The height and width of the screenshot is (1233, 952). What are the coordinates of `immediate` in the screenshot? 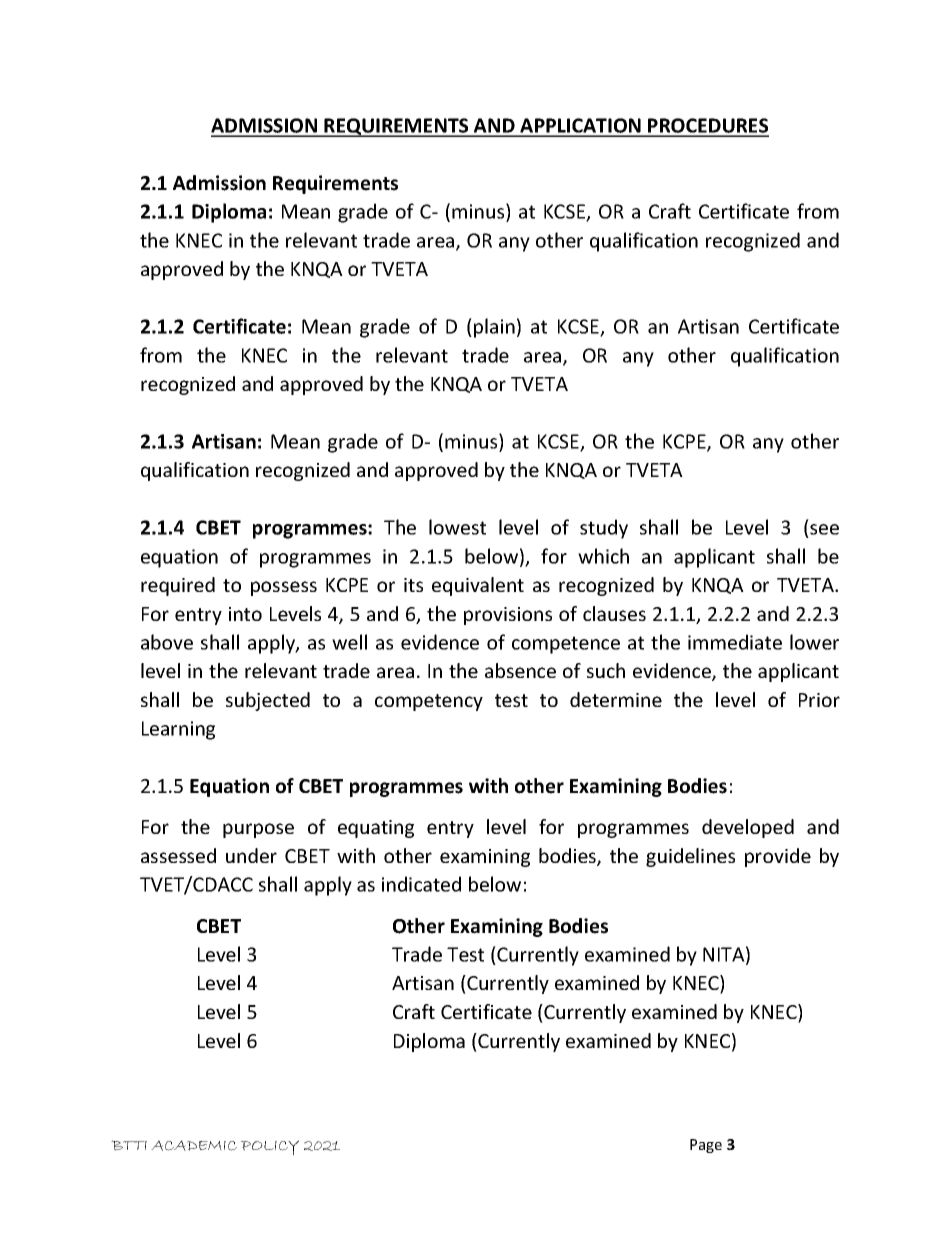 It's located at (735, 642).
